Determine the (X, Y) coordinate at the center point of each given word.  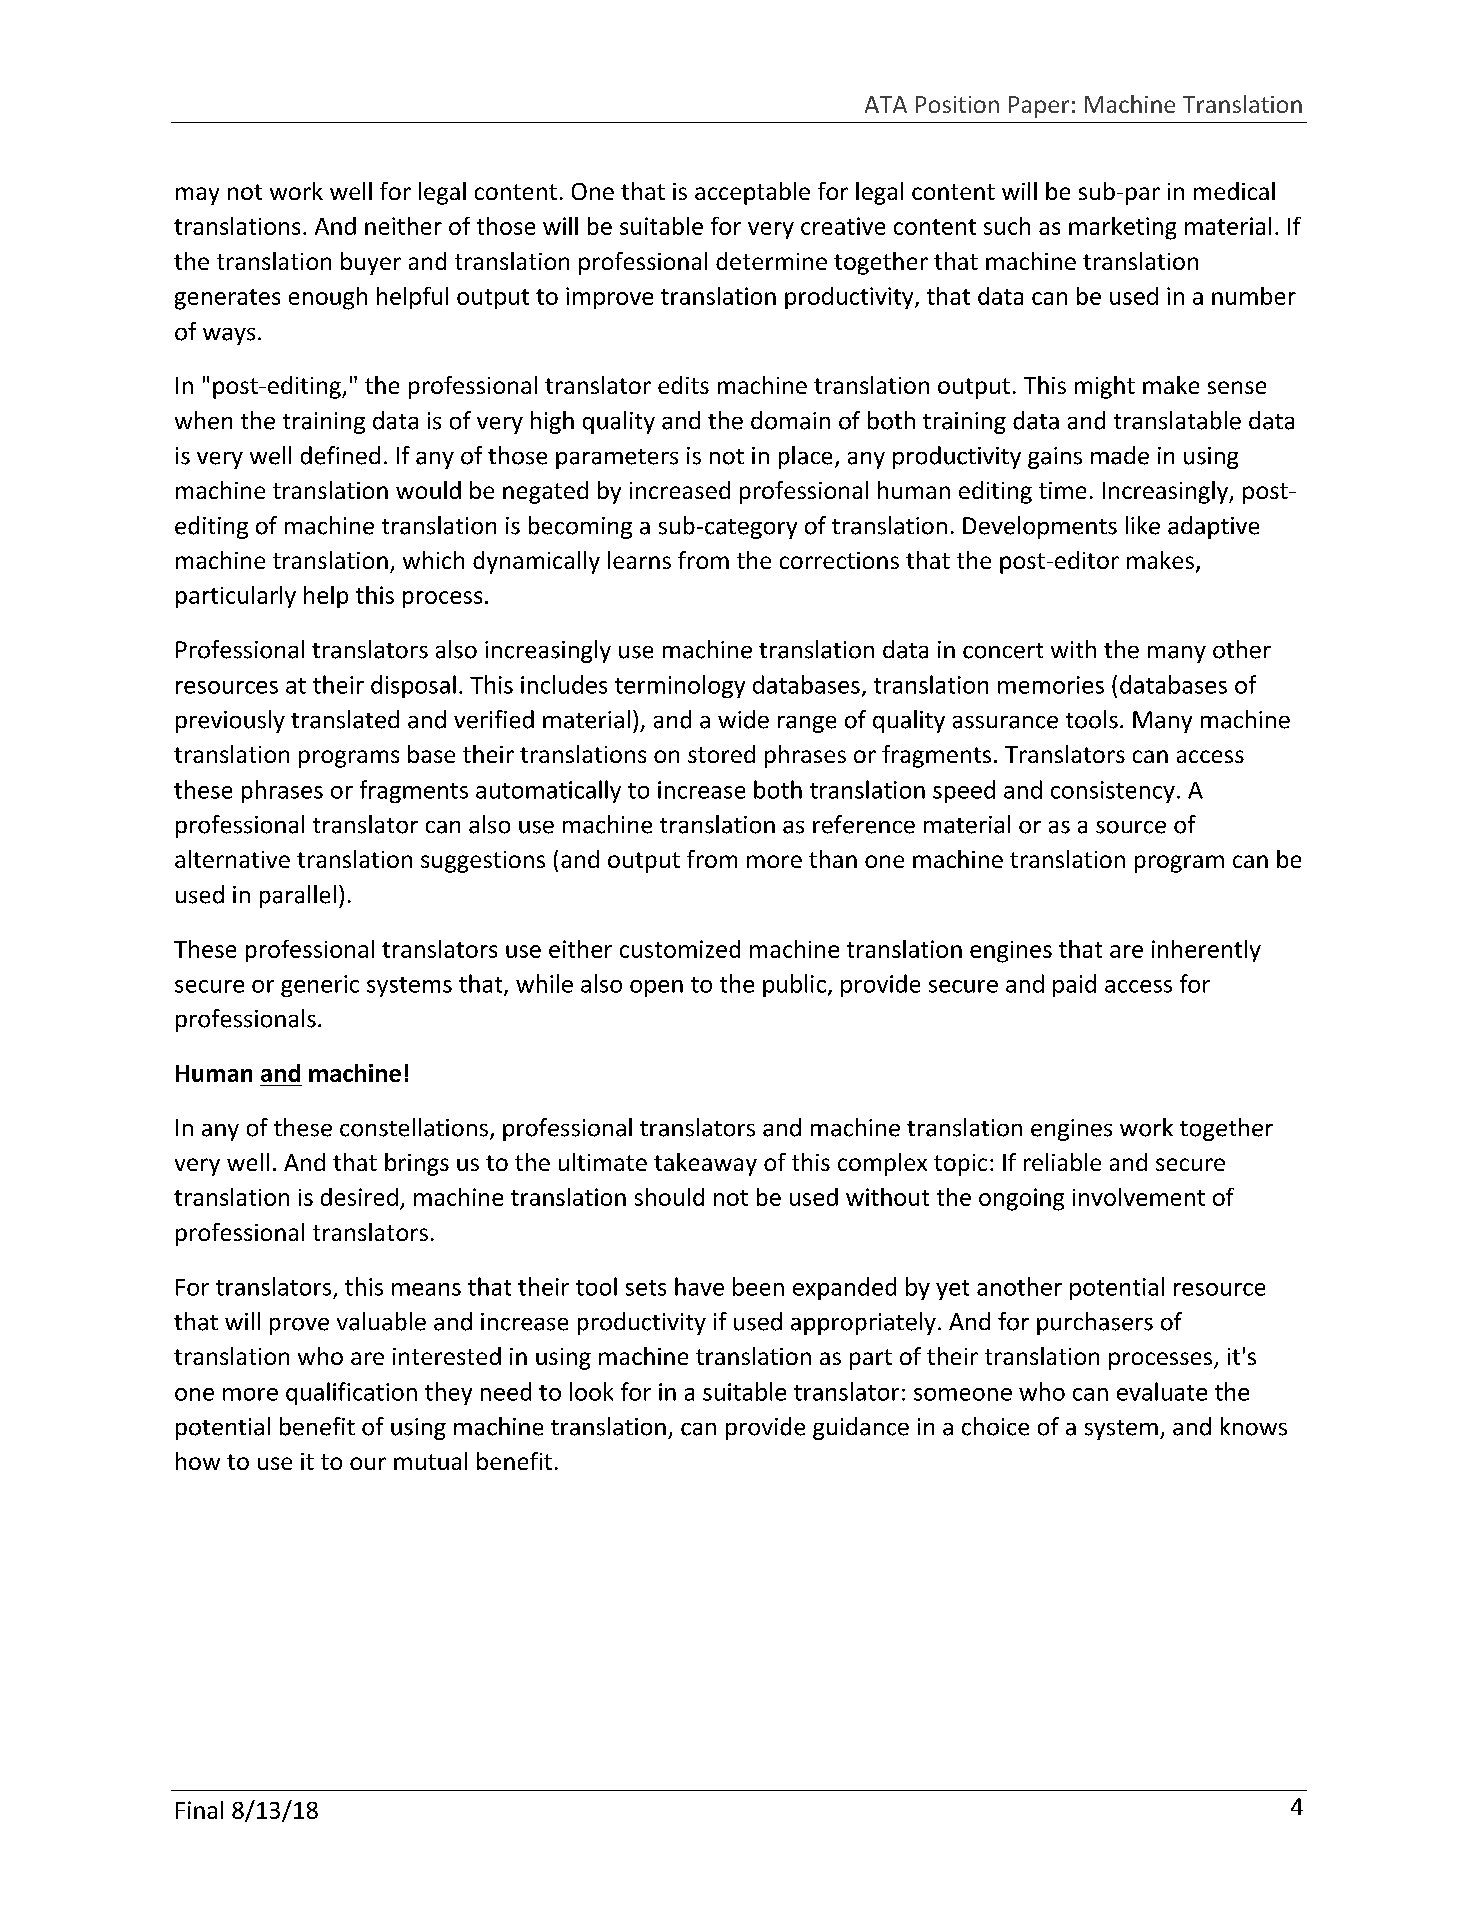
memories (1051, 685)
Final (199, 1810)
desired (359, 1197)
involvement (1139, 1197)
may (197, 196)
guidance (861, 1428)
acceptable (752, 193)
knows (1254, 1426)
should (669, 1197)
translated (345, 719)
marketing (1122, 228)
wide (743, 719)
